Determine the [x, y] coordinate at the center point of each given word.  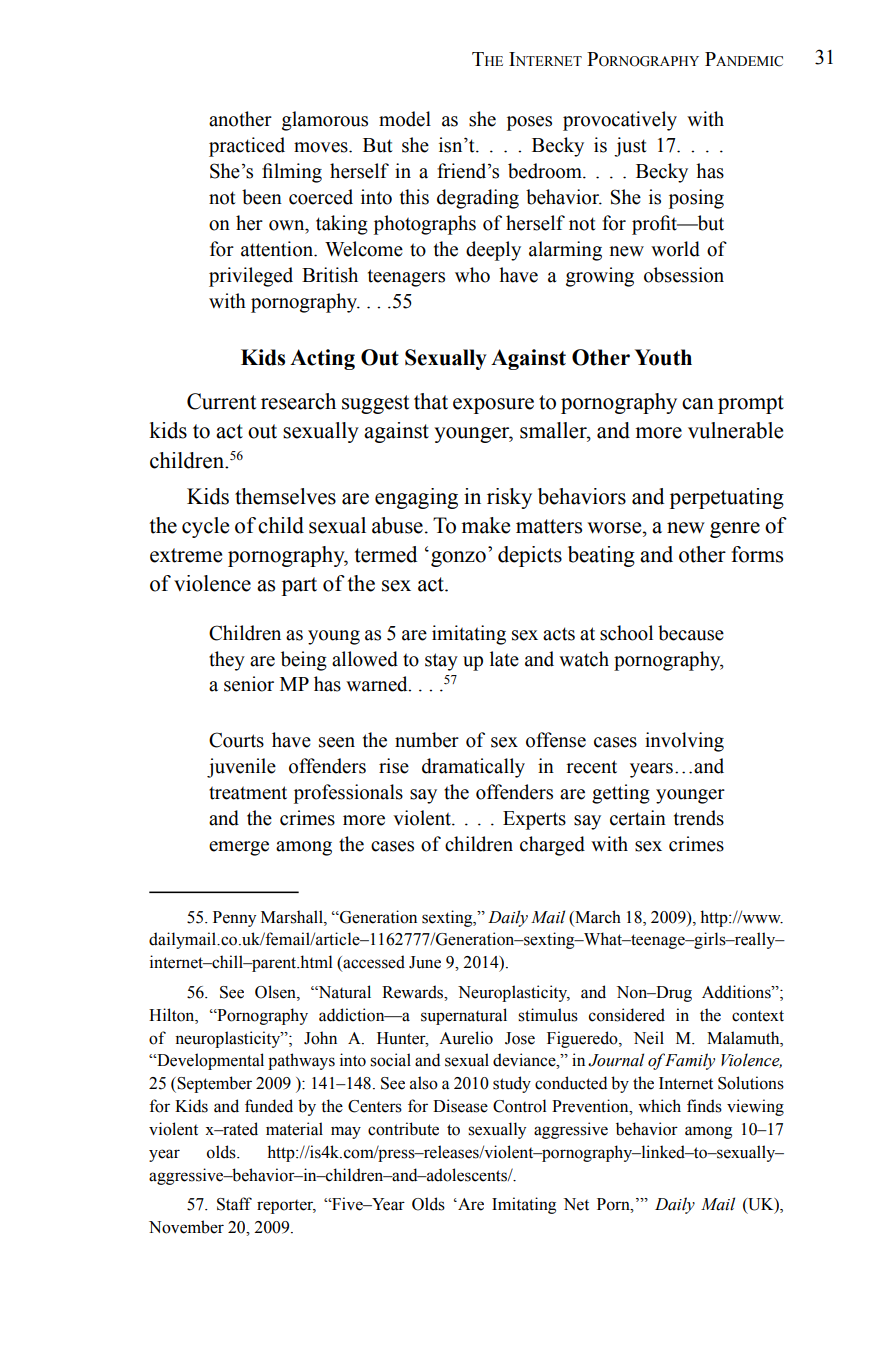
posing [696, 199]
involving [684, 742]
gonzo [458, 559]
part [299, 586]
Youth [663, 357]
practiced [247, 147]
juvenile [241, 768]
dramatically [473, 768]
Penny [234, 919]
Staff [234, 1204]
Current [221, 401]
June [425, 962]
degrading [478, 199]
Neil [648, 1038]
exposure [493, 406]
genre [735, 530]
